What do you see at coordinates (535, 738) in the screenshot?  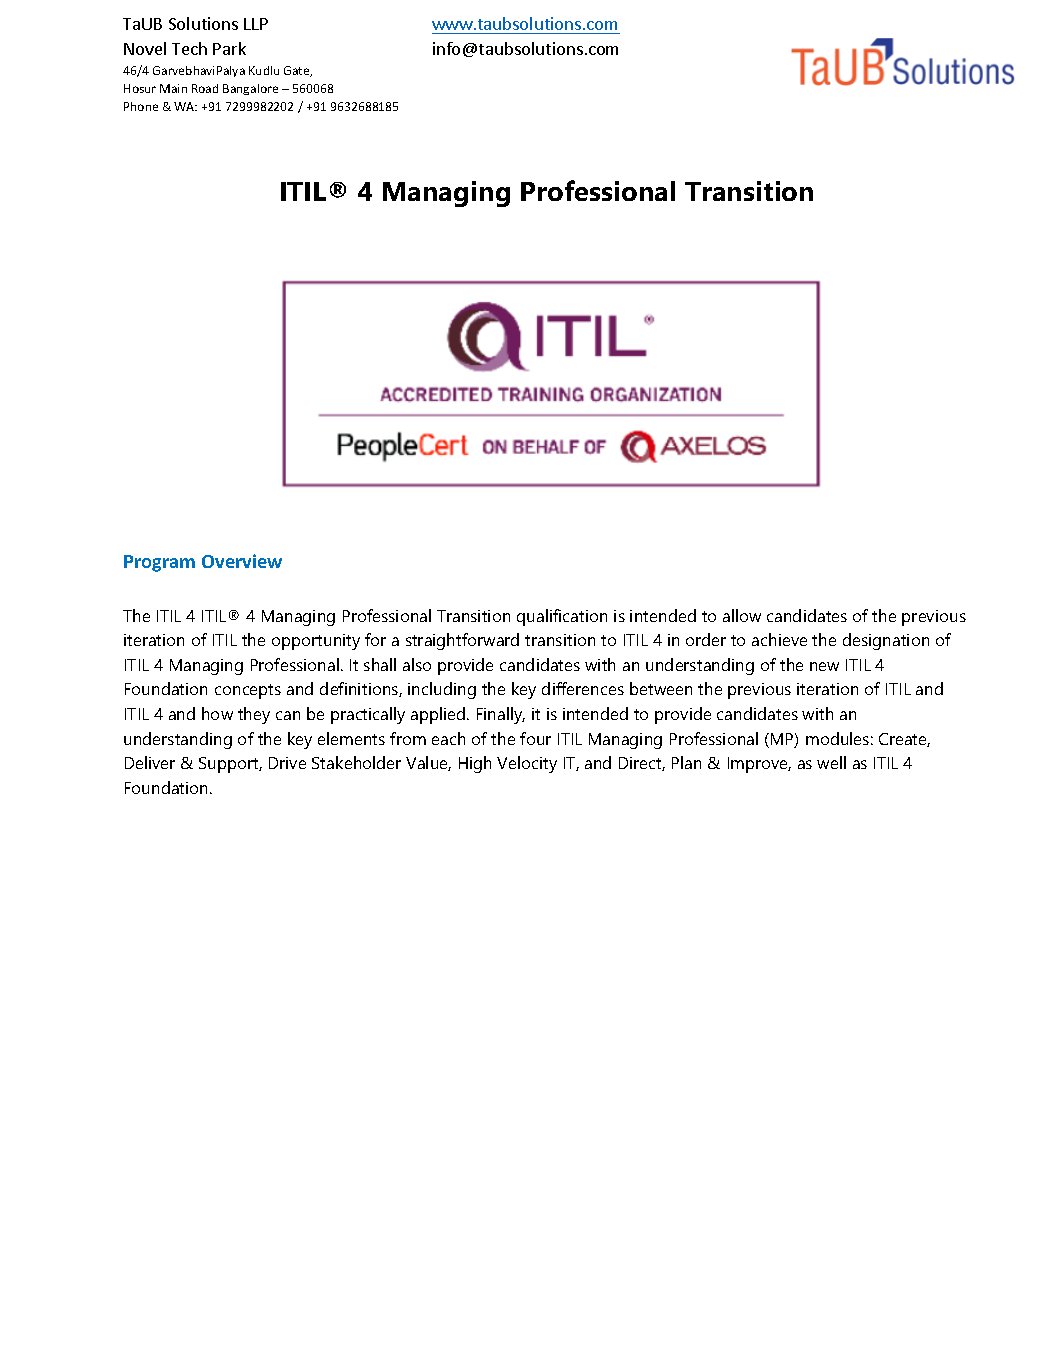 I see `four` at bounding box center [535, 738].
